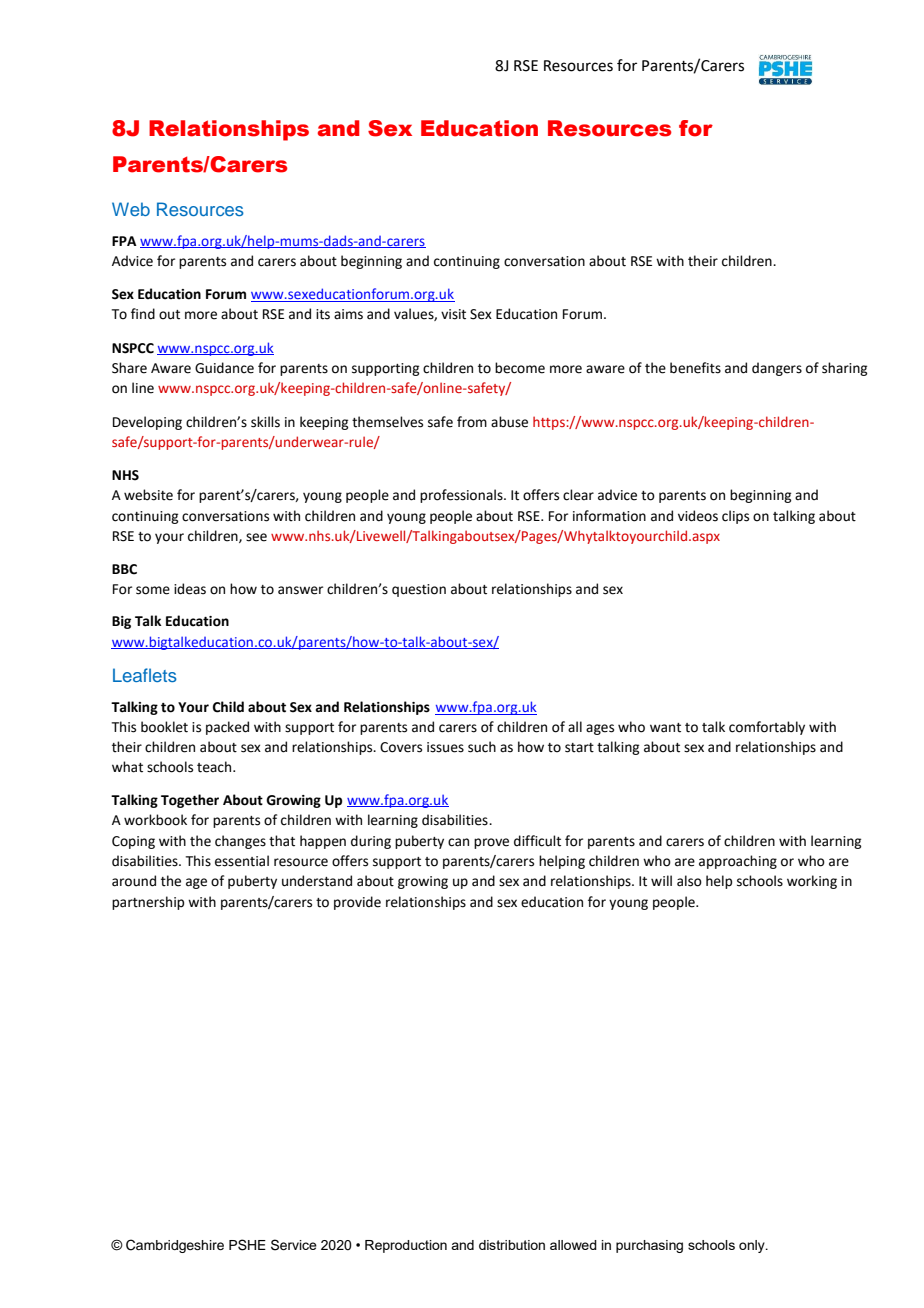  Describe the element at coordinates (735, 517) in the image. I see `clips` at that location.
